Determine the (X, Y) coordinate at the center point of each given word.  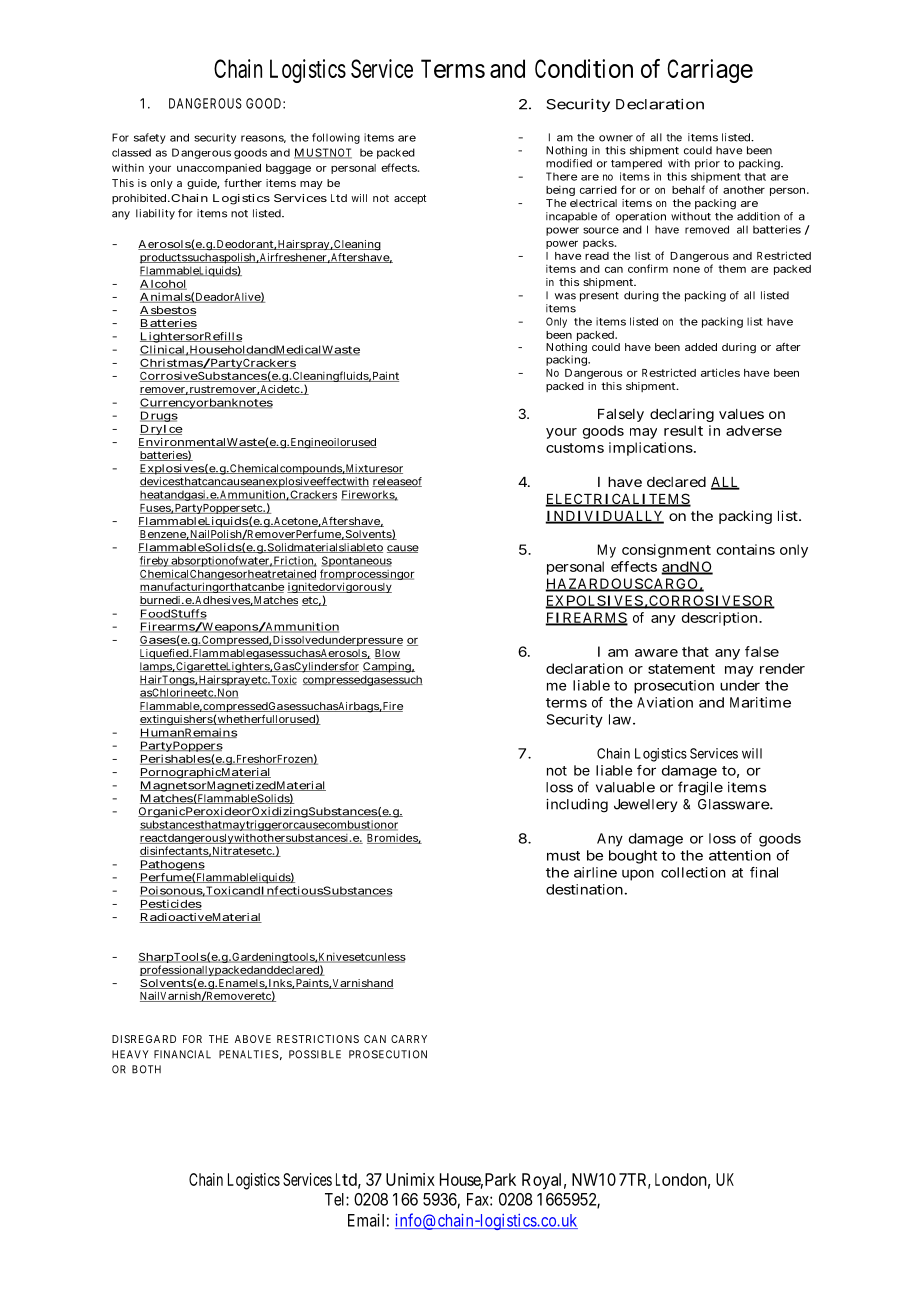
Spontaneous (356, 561)
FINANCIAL (182, 1054)
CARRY (409, 1039)
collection (693, 872)
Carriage (710, 71)
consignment (666, 551)
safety (150, 138)
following (336, 138)
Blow (387, 654)
